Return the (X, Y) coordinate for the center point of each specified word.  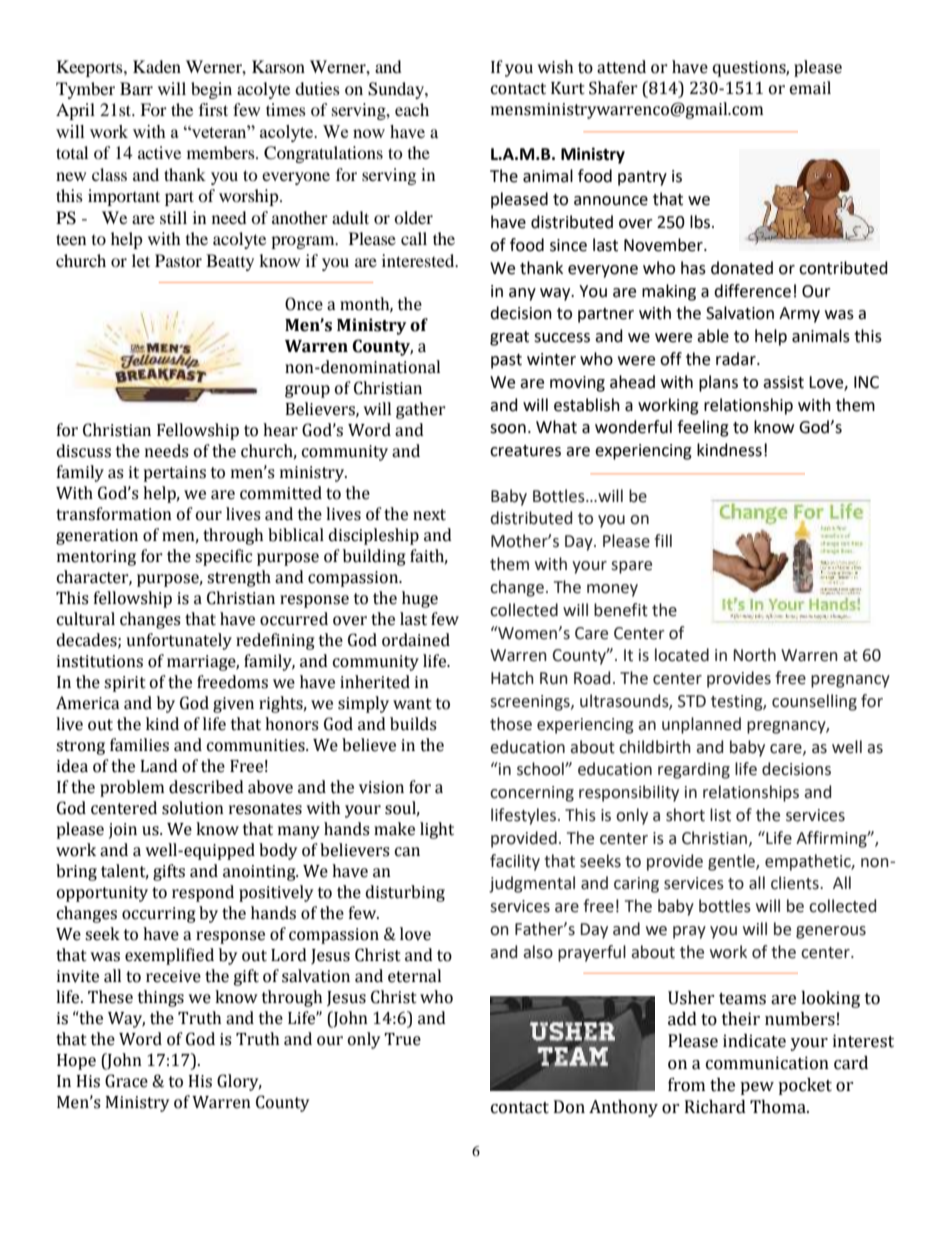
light (437, 830)
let (141, 260)
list (720, 815)
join (123, 831)
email (810, 88)
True (402, 1039)
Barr (136, 88)
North (754, 655)
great (509, 338)
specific (223, 557)
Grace (126, 1081)
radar (737, 359)
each (412, 109)
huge (420, 599)
